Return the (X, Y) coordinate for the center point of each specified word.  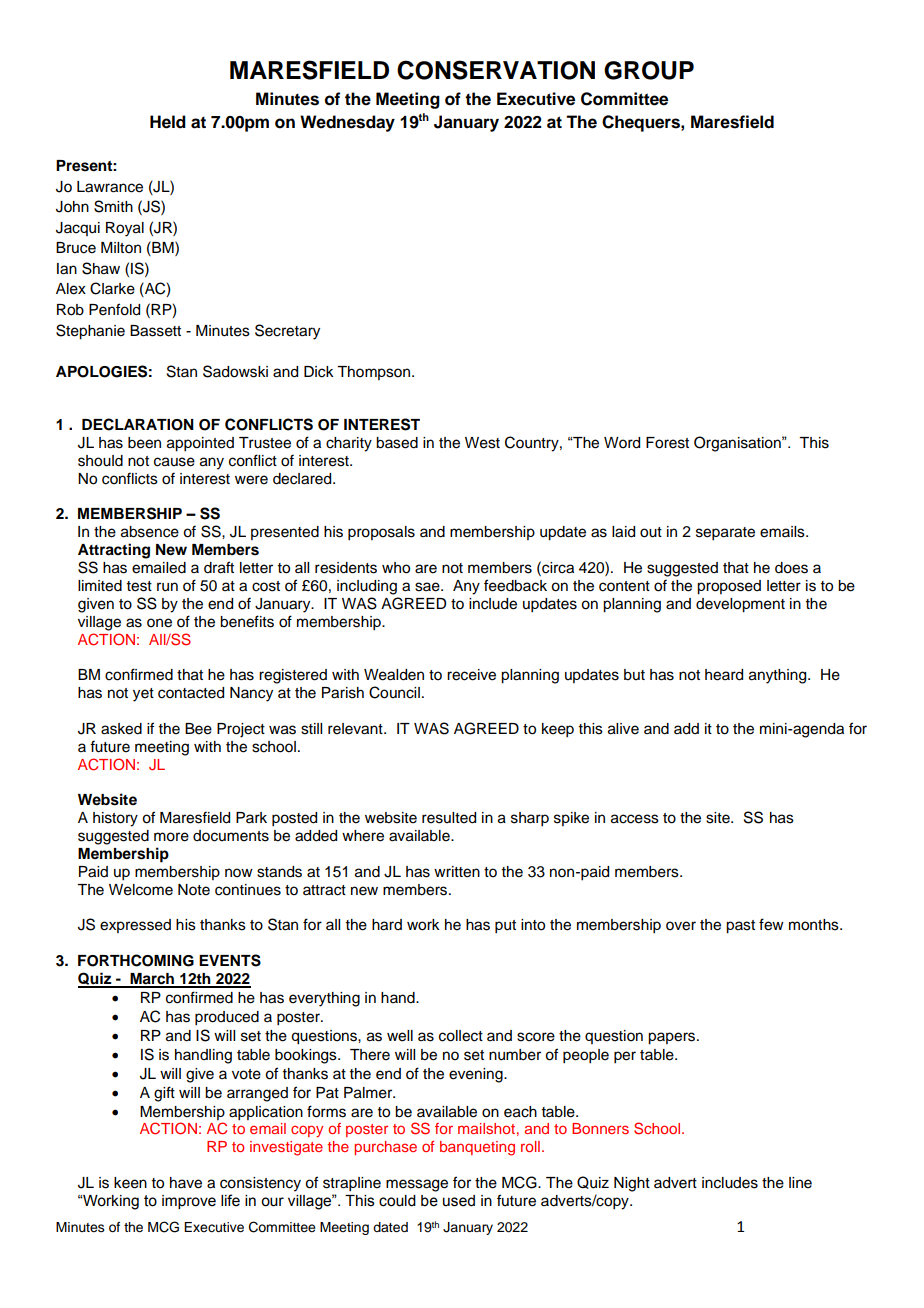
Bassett (155, 331)
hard (387, 925)
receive (471, 675)
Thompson (375, 373)
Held (168, 122)
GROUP (649, 70)
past (740, 927)
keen (130, 1183)
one (159, 623)
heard (724, 675)
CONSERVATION (496, 70)
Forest (667, 443)
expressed (135, 926)
